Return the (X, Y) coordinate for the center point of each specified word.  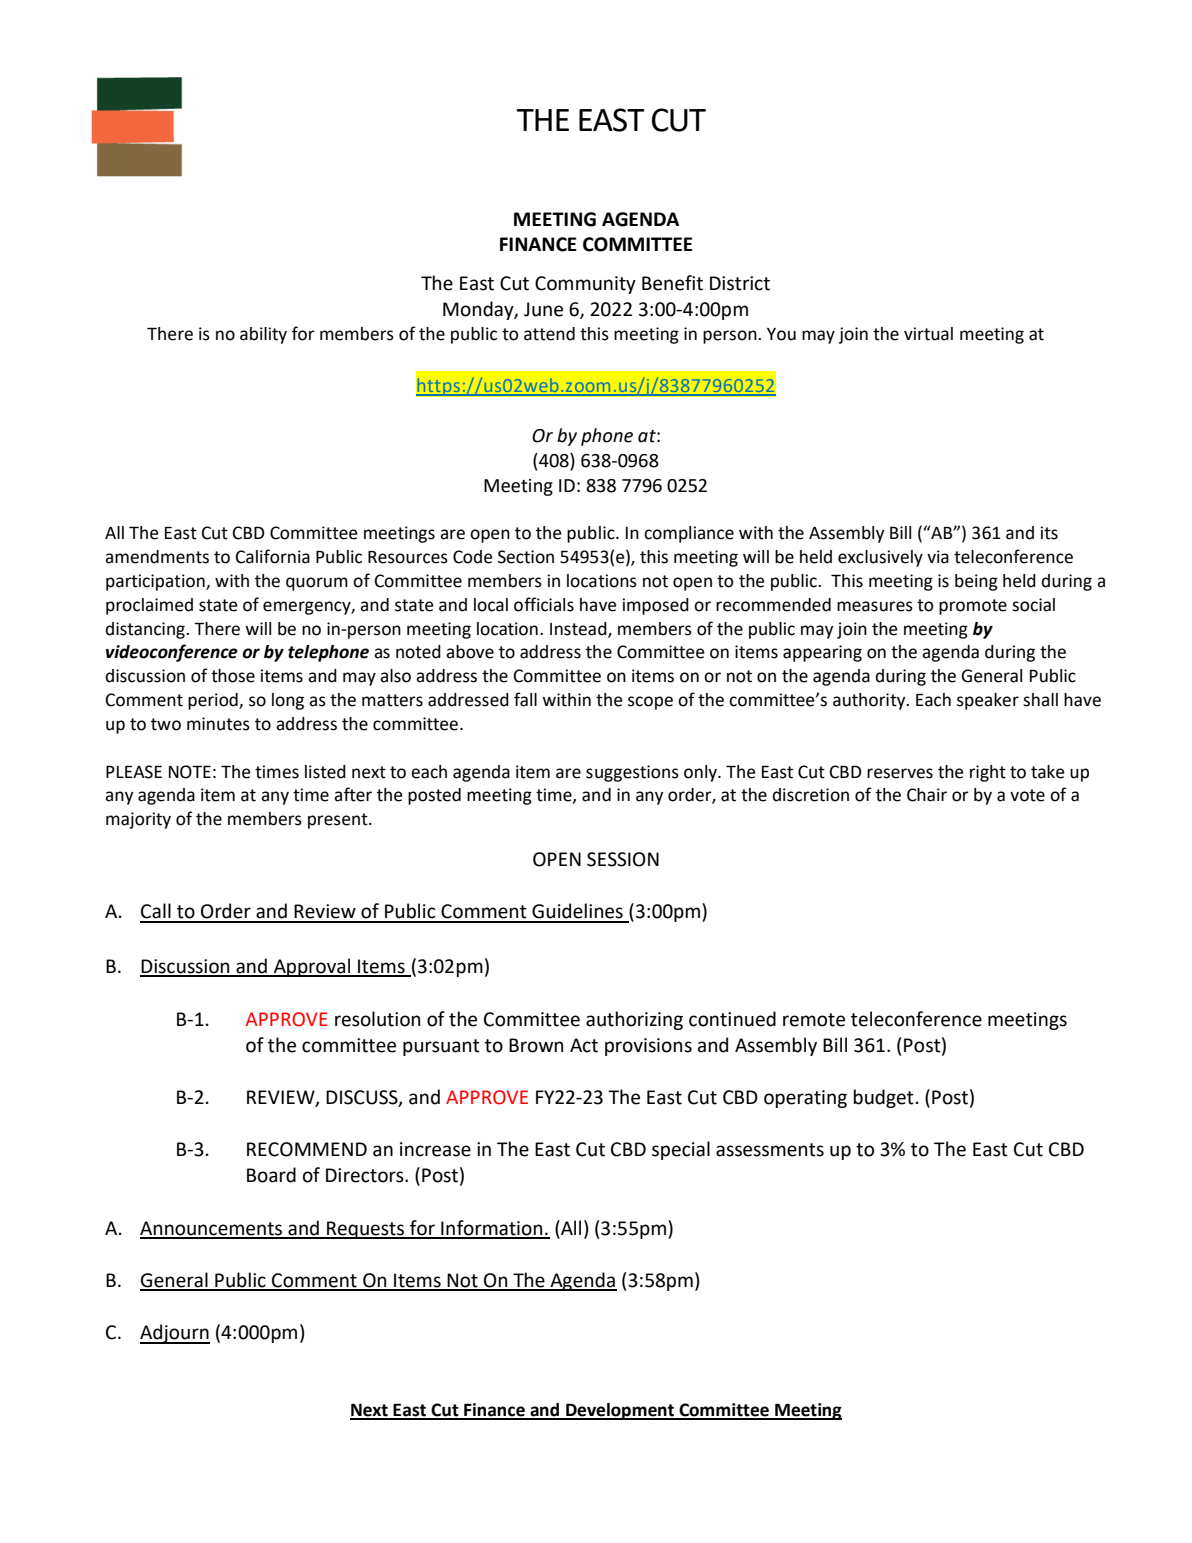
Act (584, 1045)
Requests (365, 1230)
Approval (312, 967)
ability (263, 335)
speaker (988, 701)
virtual (928, 334)
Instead (579, 629)
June (543, 309)
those (233, 676)
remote (814, 1020)
